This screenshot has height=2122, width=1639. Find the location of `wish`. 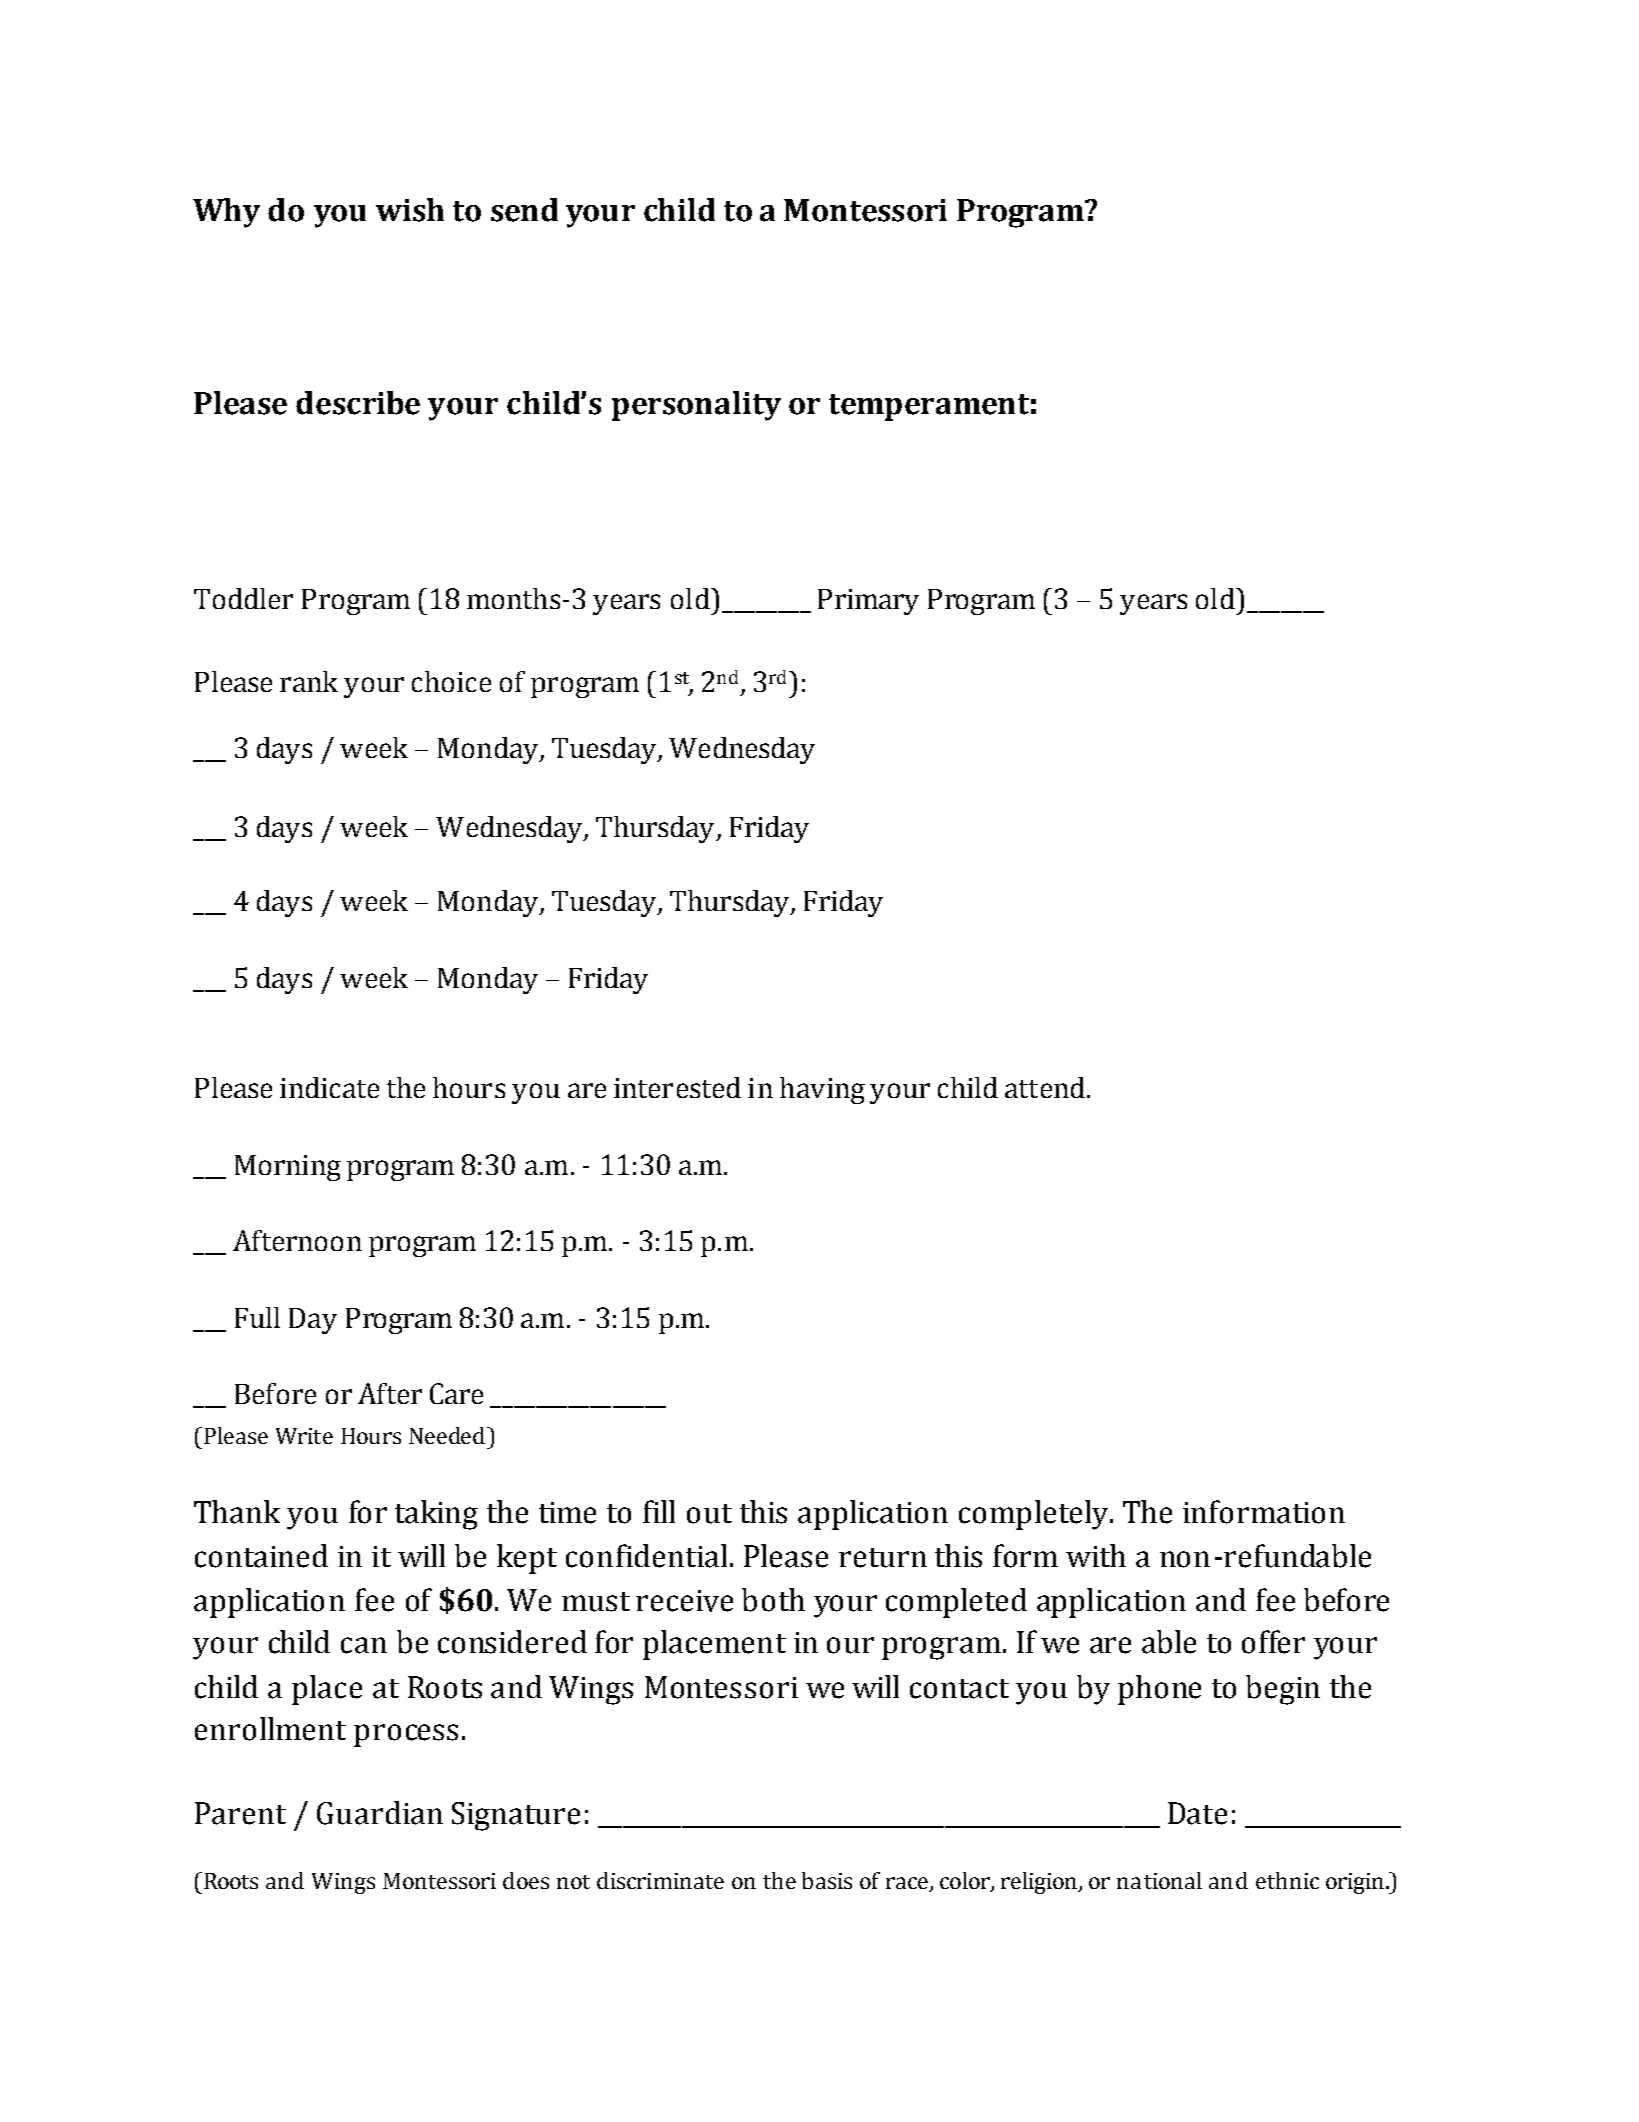

wish is located at coordinates (410, 210).
